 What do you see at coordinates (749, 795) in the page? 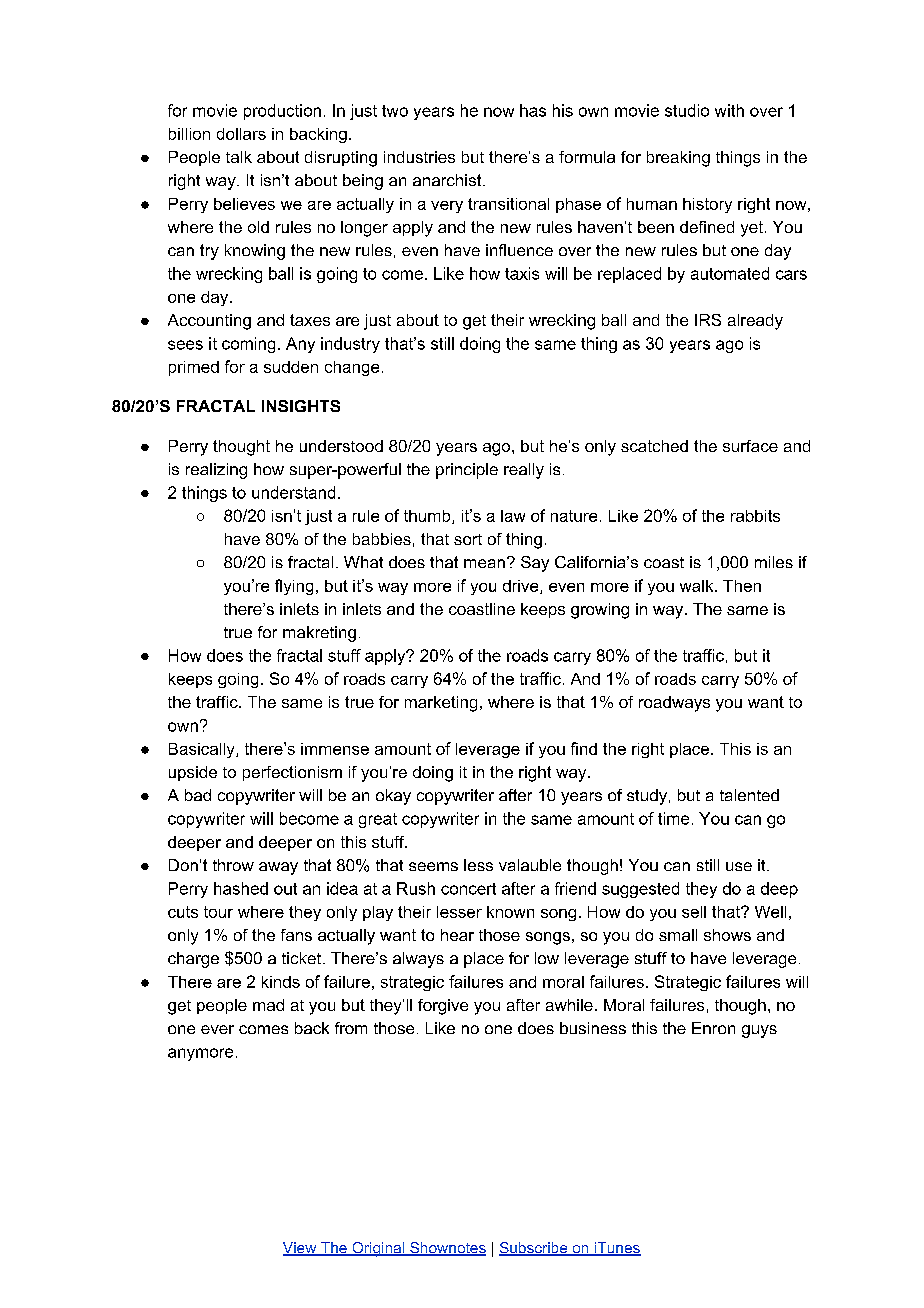
I see `talented` at bounding box center [749, 795].
